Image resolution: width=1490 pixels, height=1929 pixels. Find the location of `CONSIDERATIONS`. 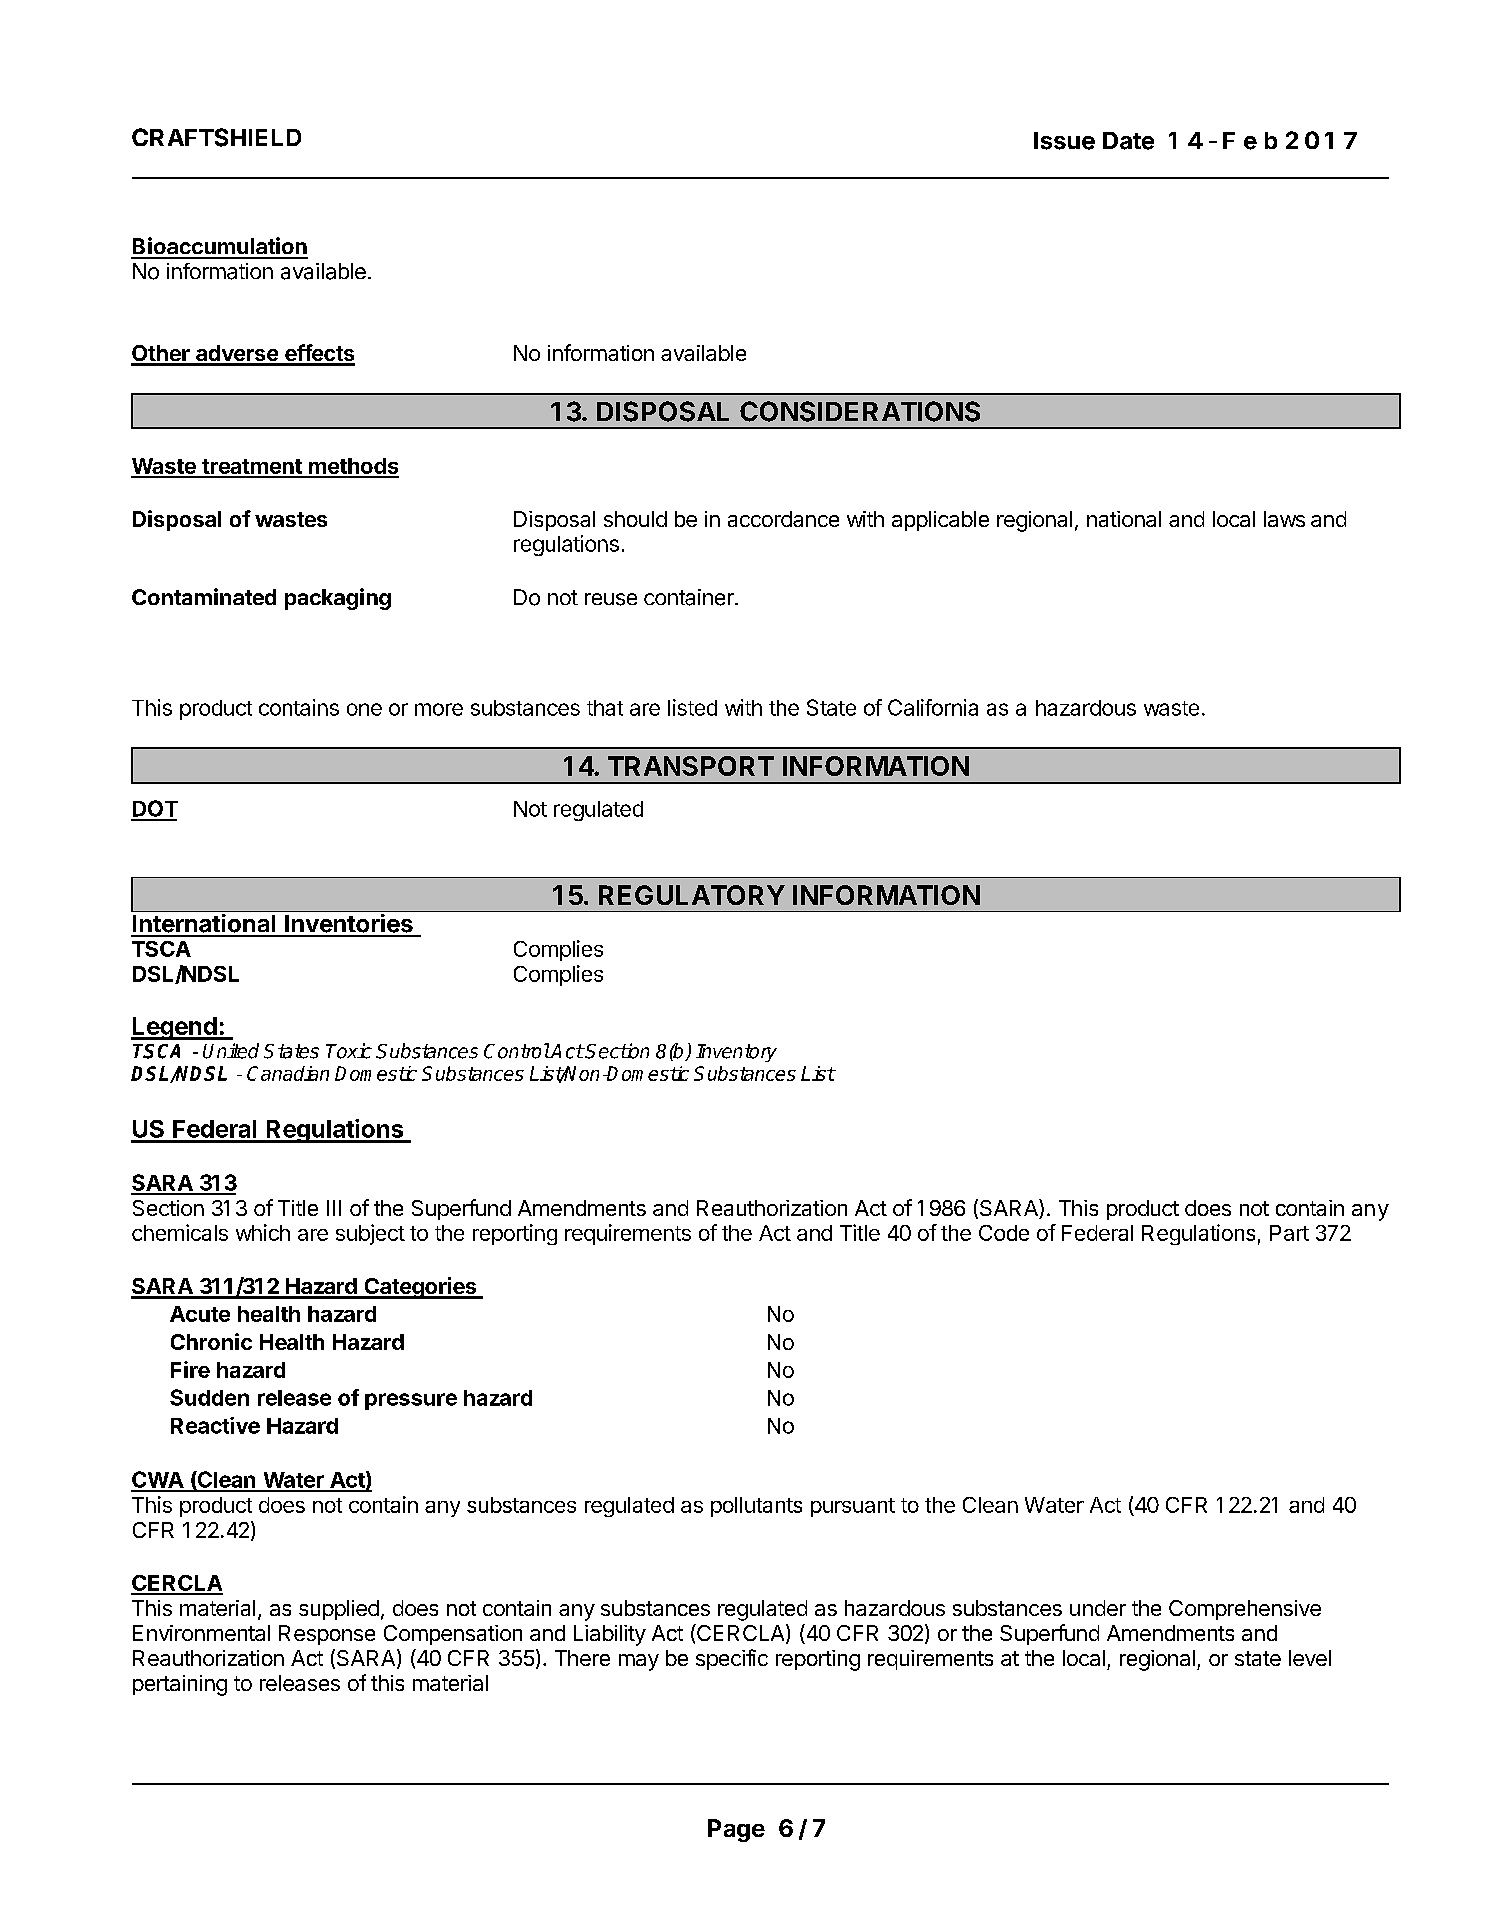

CONSIDERATIONS is located at coordinates (860, 411).
